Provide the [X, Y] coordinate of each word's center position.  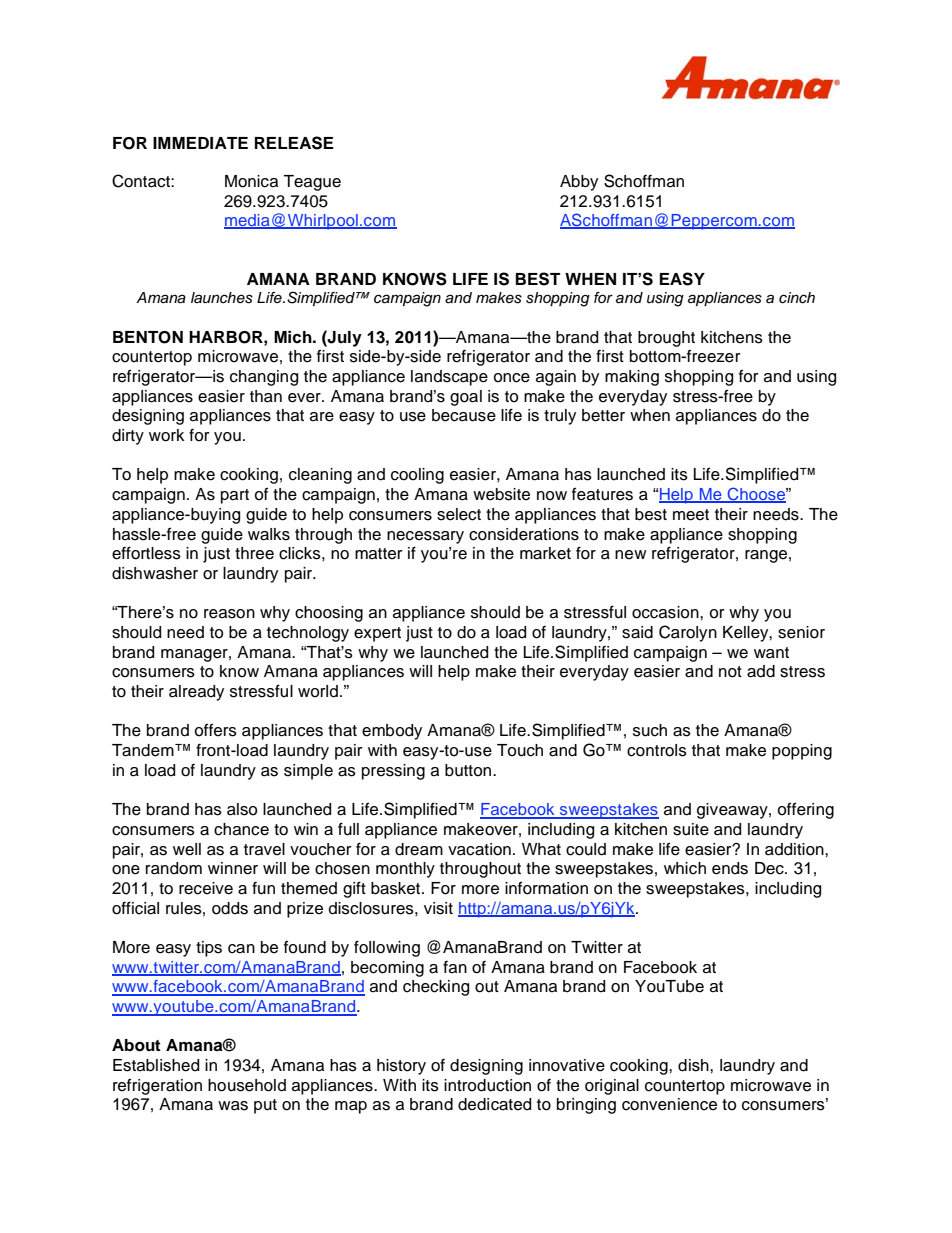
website [501, 494]
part [235, 496]
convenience [669, 1104]
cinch [797, 298]
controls [657, 750]
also [242, 809]
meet [691, 515]
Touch [520, 750]
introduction [487, 1085]
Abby [579, 183]
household [247, 1085]
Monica [251, 181]
